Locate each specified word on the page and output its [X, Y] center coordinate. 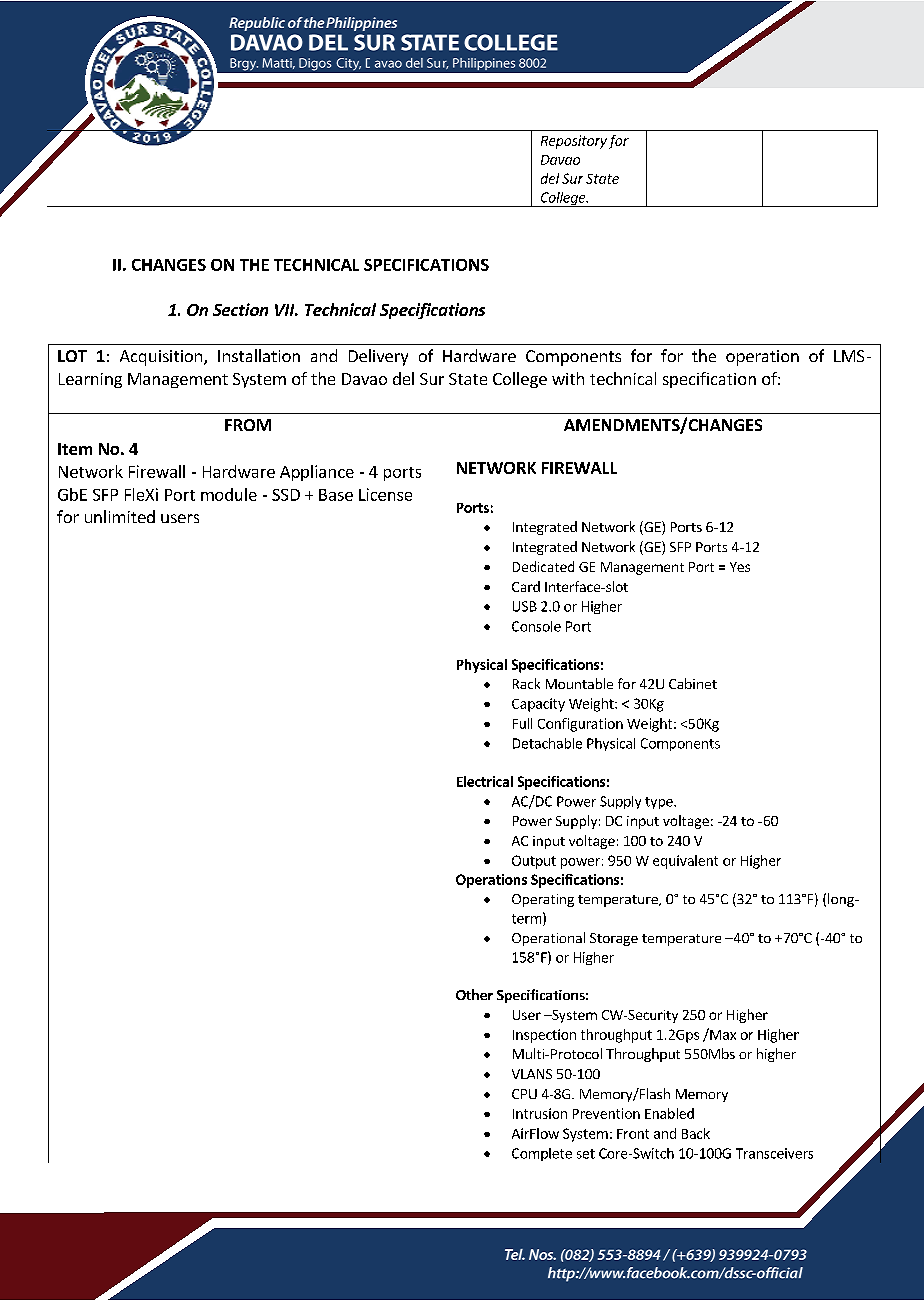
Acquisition [161, 358]
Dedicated [543, 566]
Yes [740, 567]
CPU [524, 1094]
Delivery [378, 357]
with [568, 378]
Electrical [485, 781]
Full [522, 723]
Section [240, 309]
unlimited [120, 516]
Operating [543, 900]
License [385, 494]
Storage [614, 939]
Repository [574, 142]
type [660, 803]
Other [474, 994]
